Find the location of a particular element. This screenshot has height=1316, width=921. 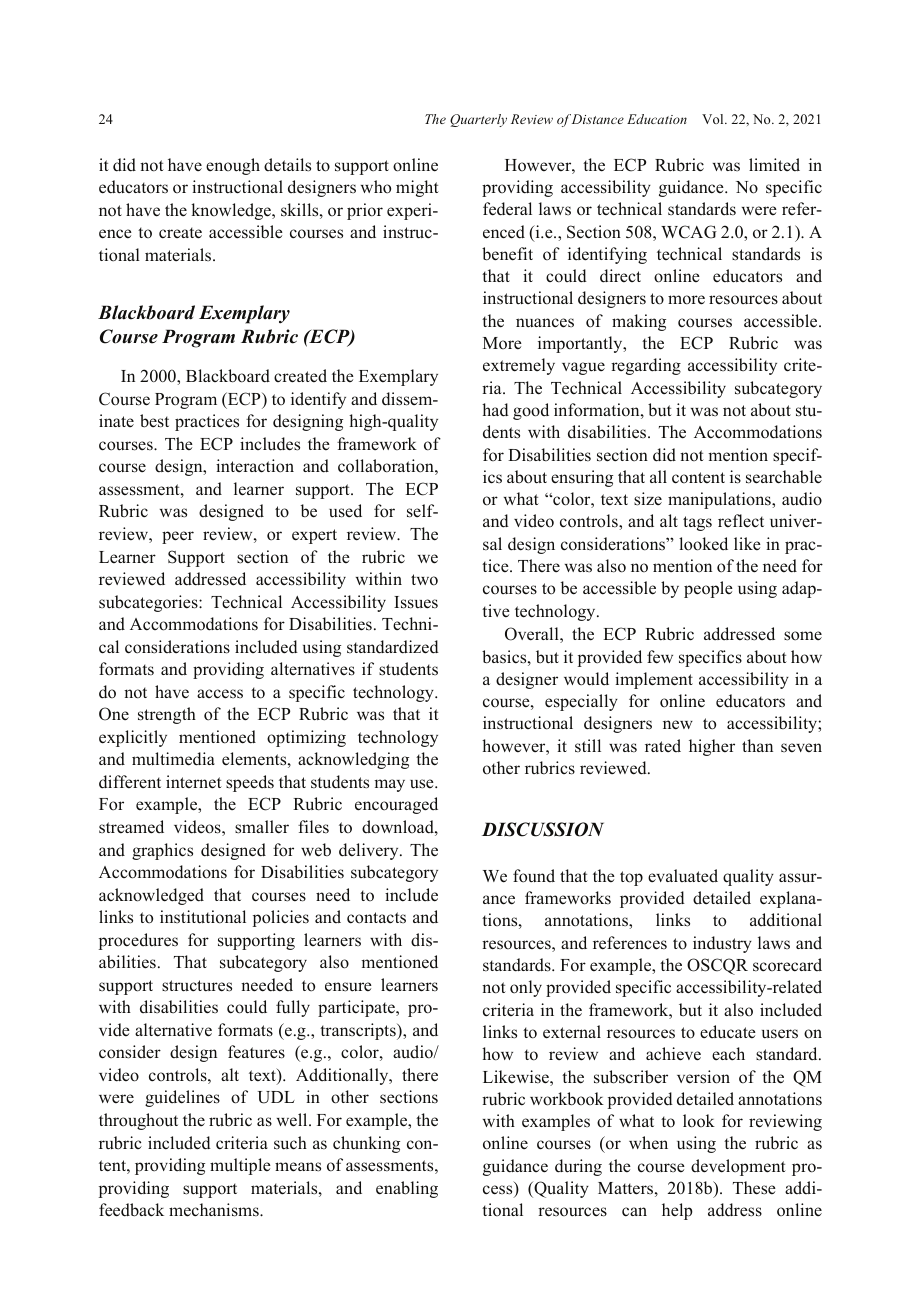

industry is located at coordinates (722, 944).
